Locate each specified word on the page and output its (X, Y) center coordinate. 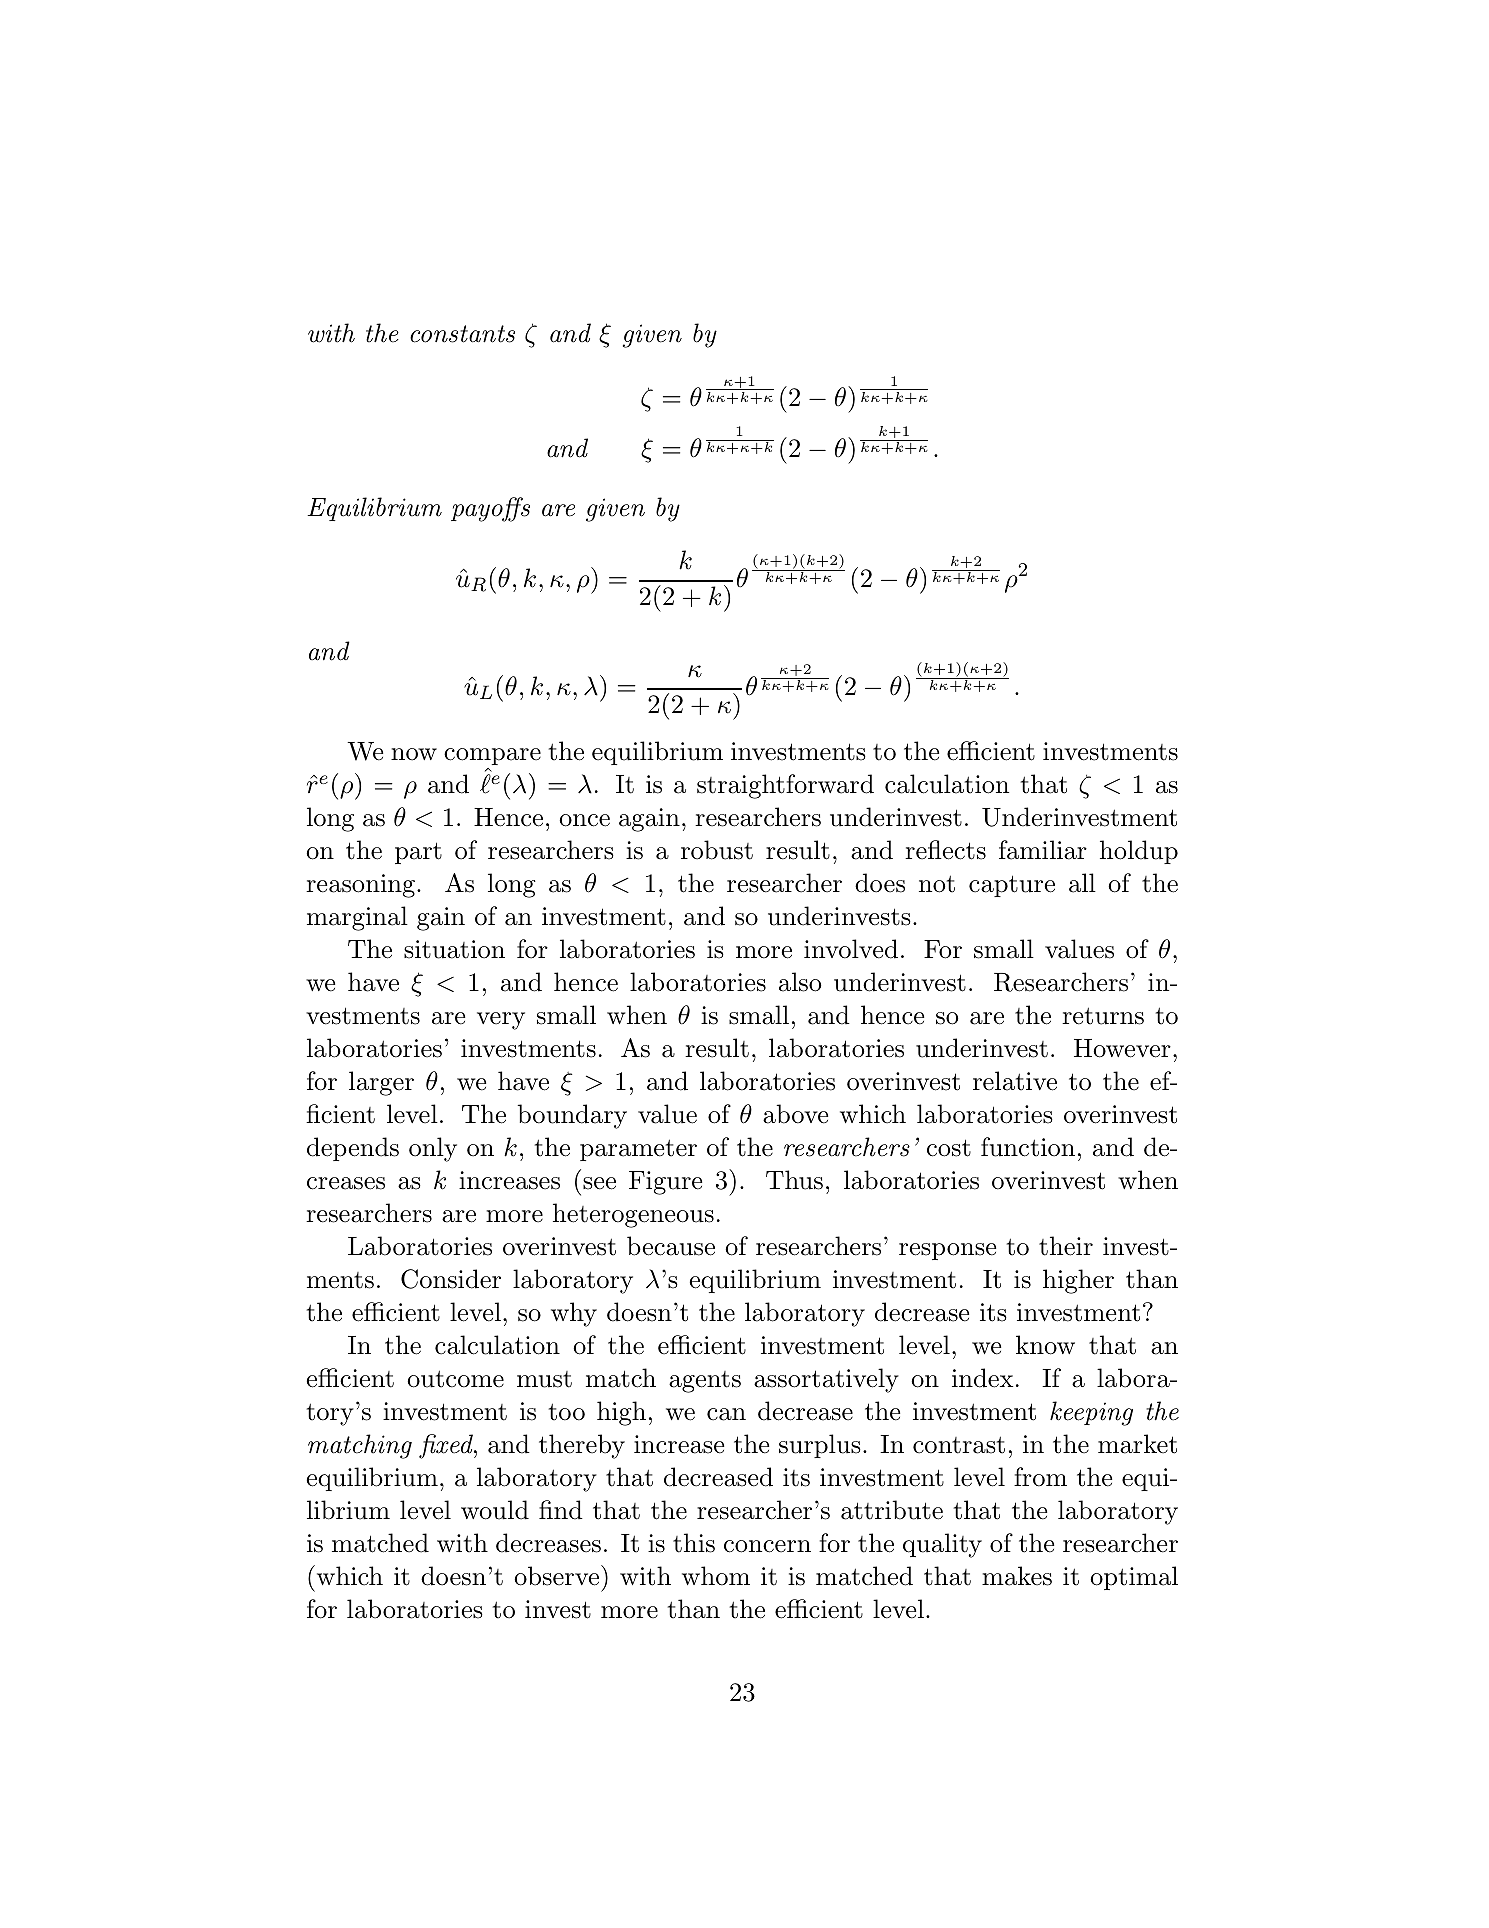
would (495, 1510)
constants (462, 334)
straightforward (785, 786)
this (694, 1543)
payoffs (490, 509)
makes (1017, 1576)
